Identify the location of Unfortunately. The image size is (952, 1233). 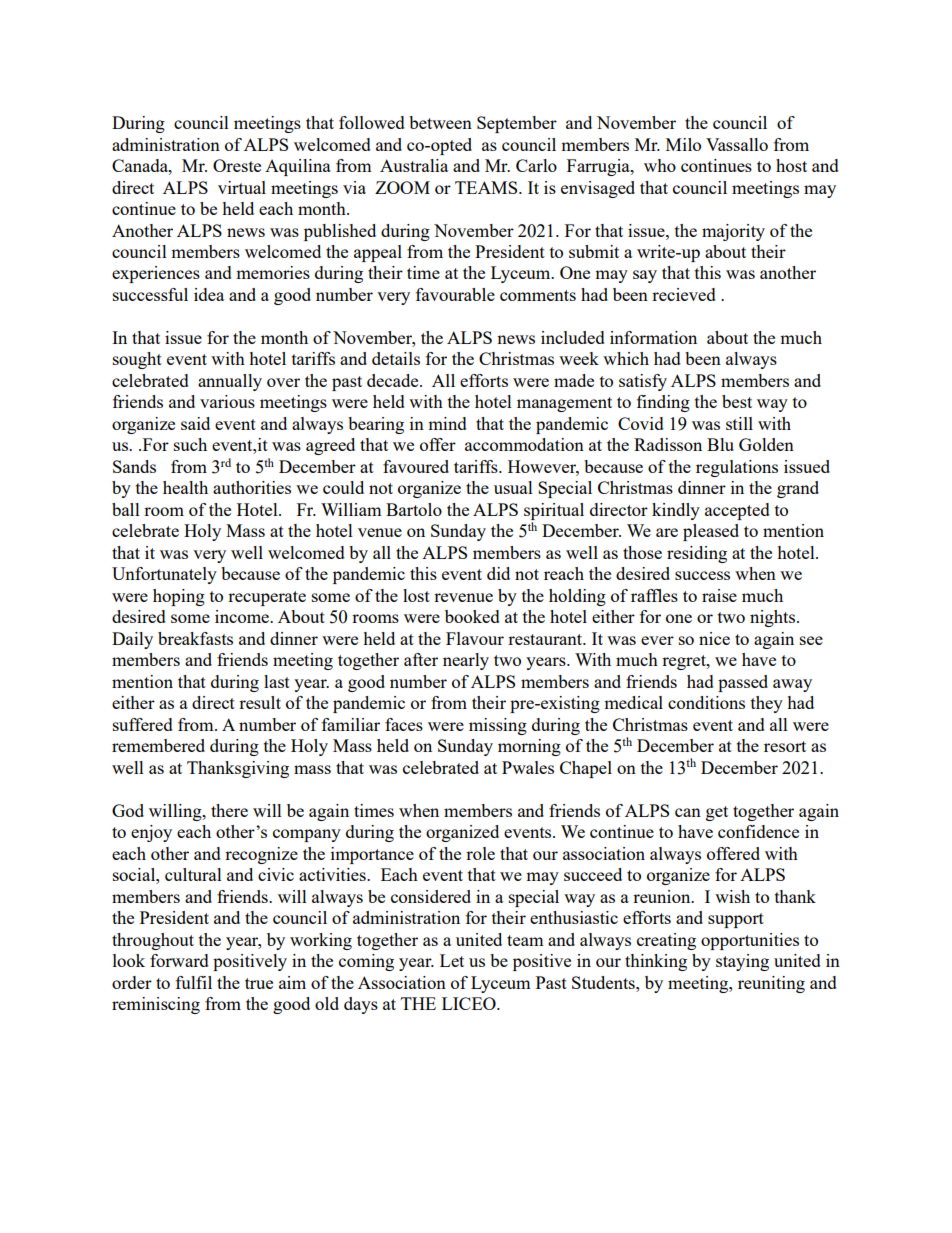
(164, 575).
